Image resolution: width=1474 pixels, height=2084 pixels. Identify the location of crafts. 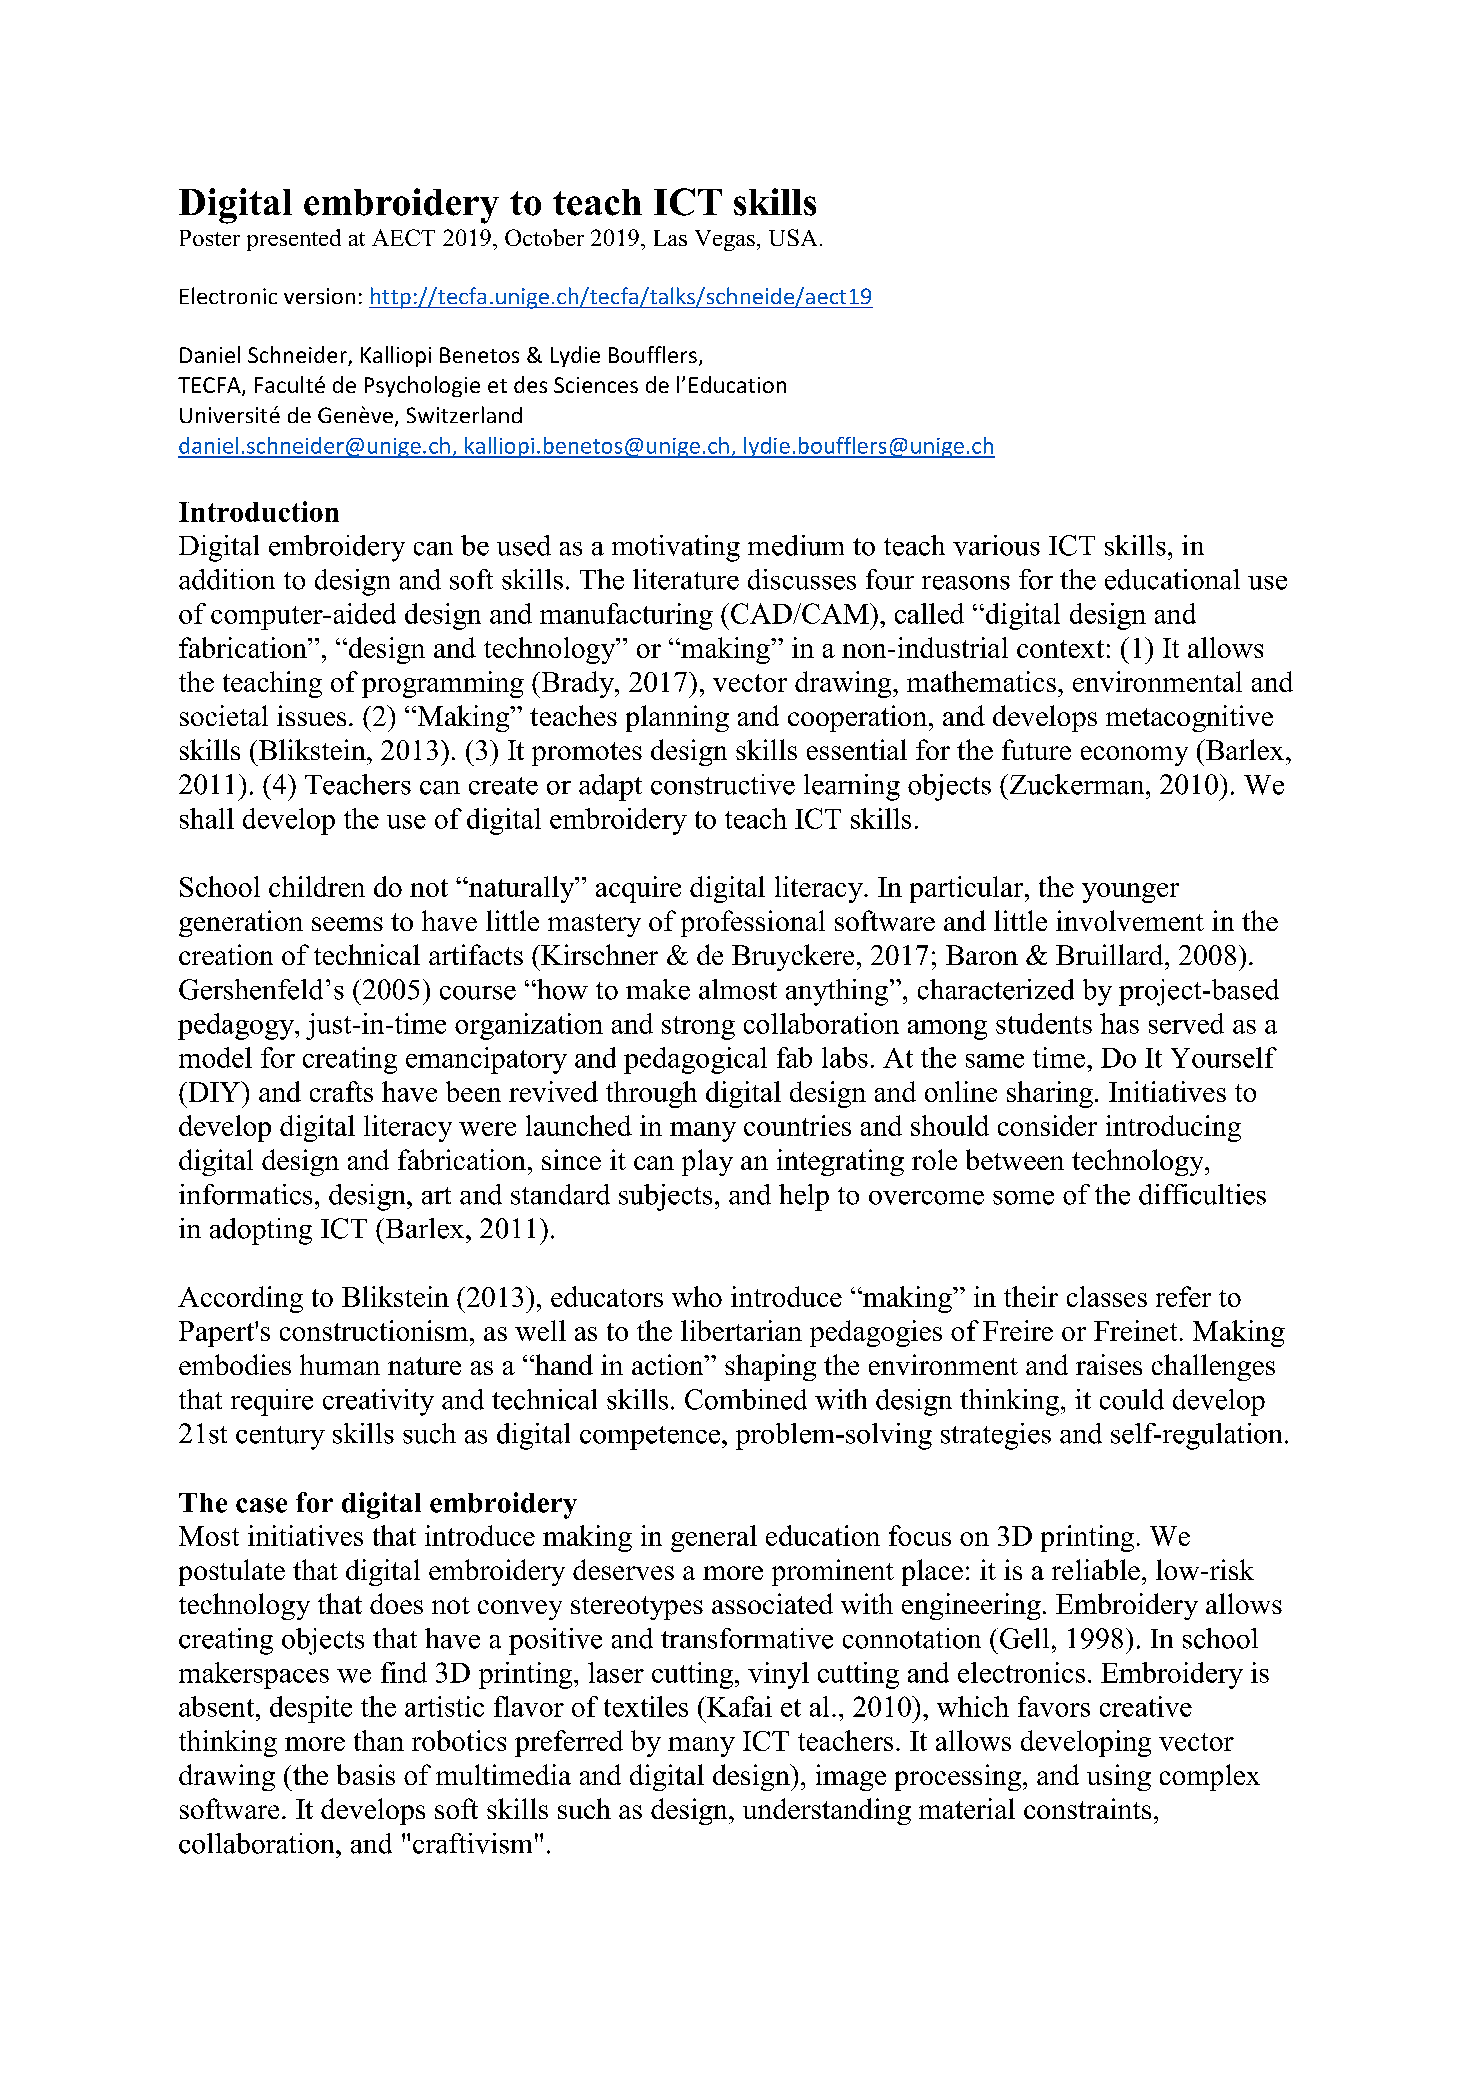
(341, 1091).
